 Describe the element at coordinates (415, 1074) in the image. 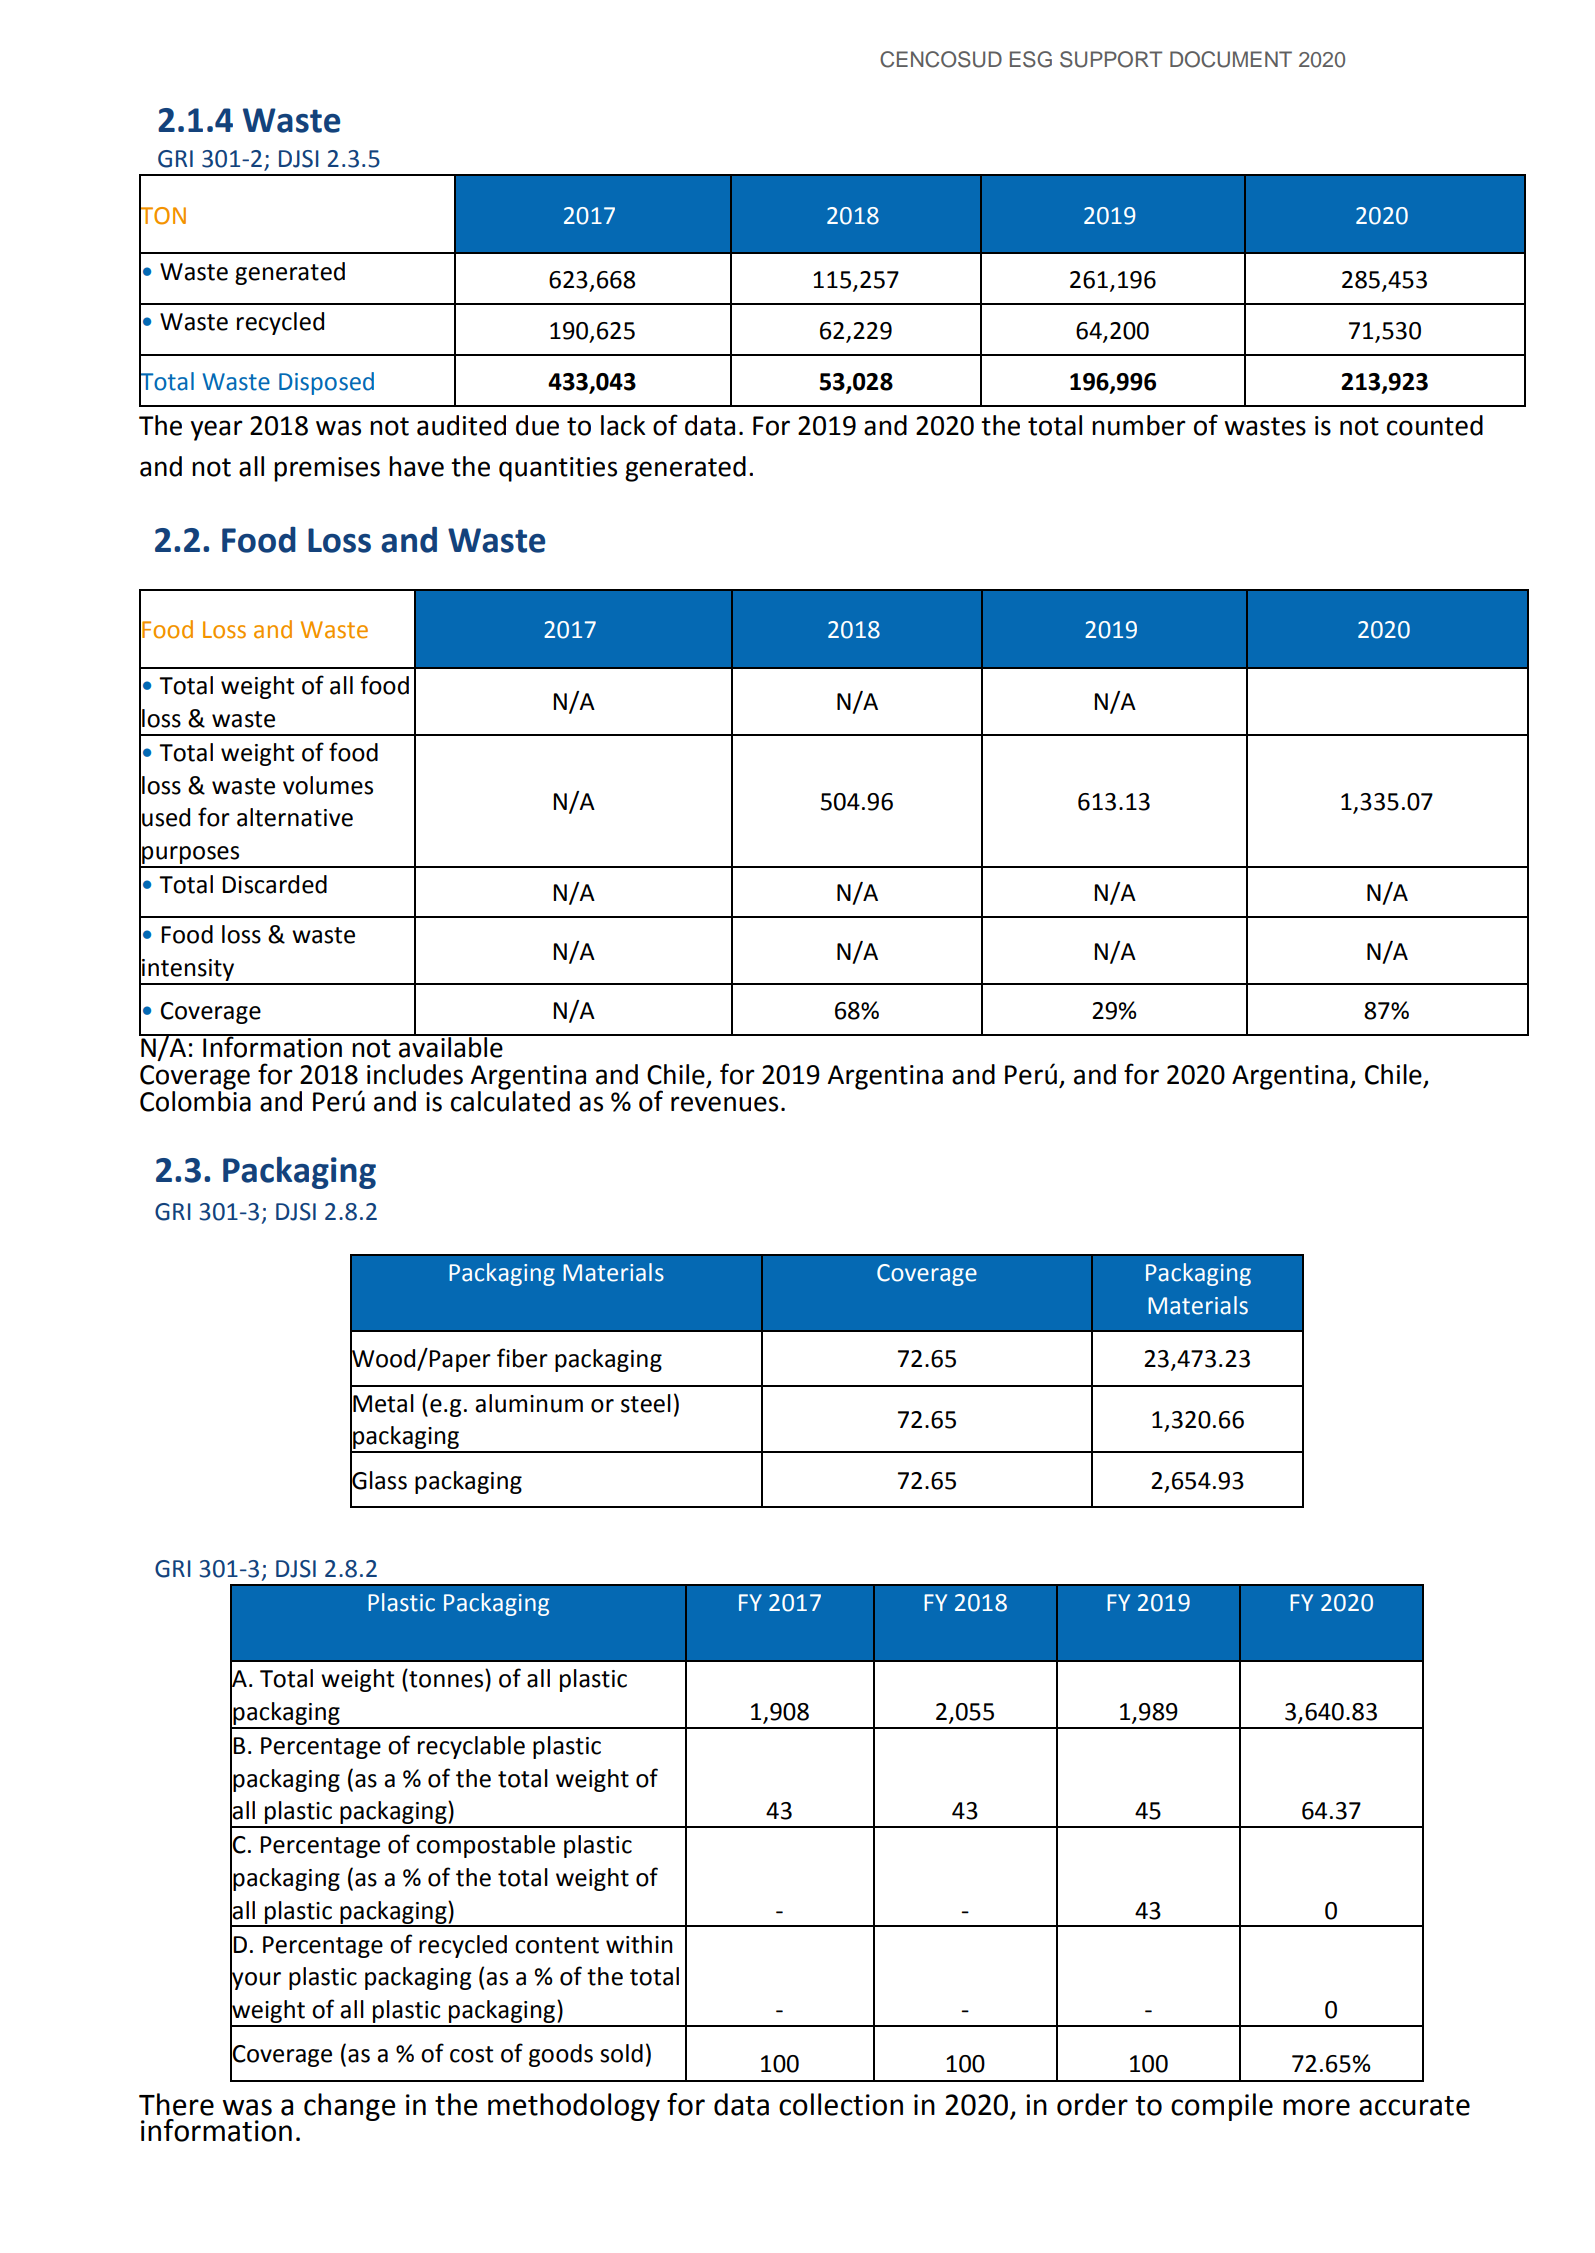

I see `includes` at that location.
